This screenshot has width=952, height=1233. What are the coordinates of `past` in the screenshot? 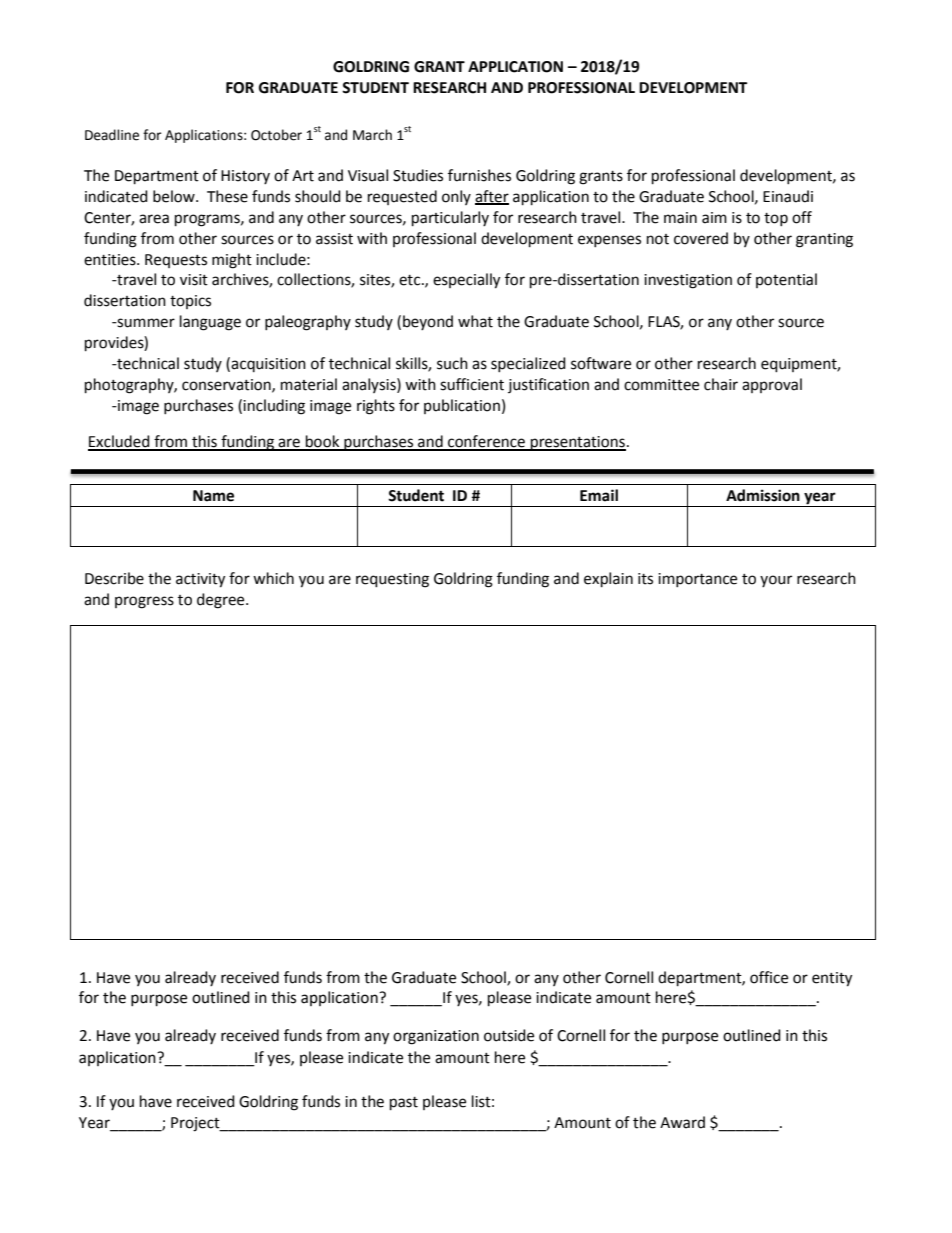 It's located at (404, 1104).
